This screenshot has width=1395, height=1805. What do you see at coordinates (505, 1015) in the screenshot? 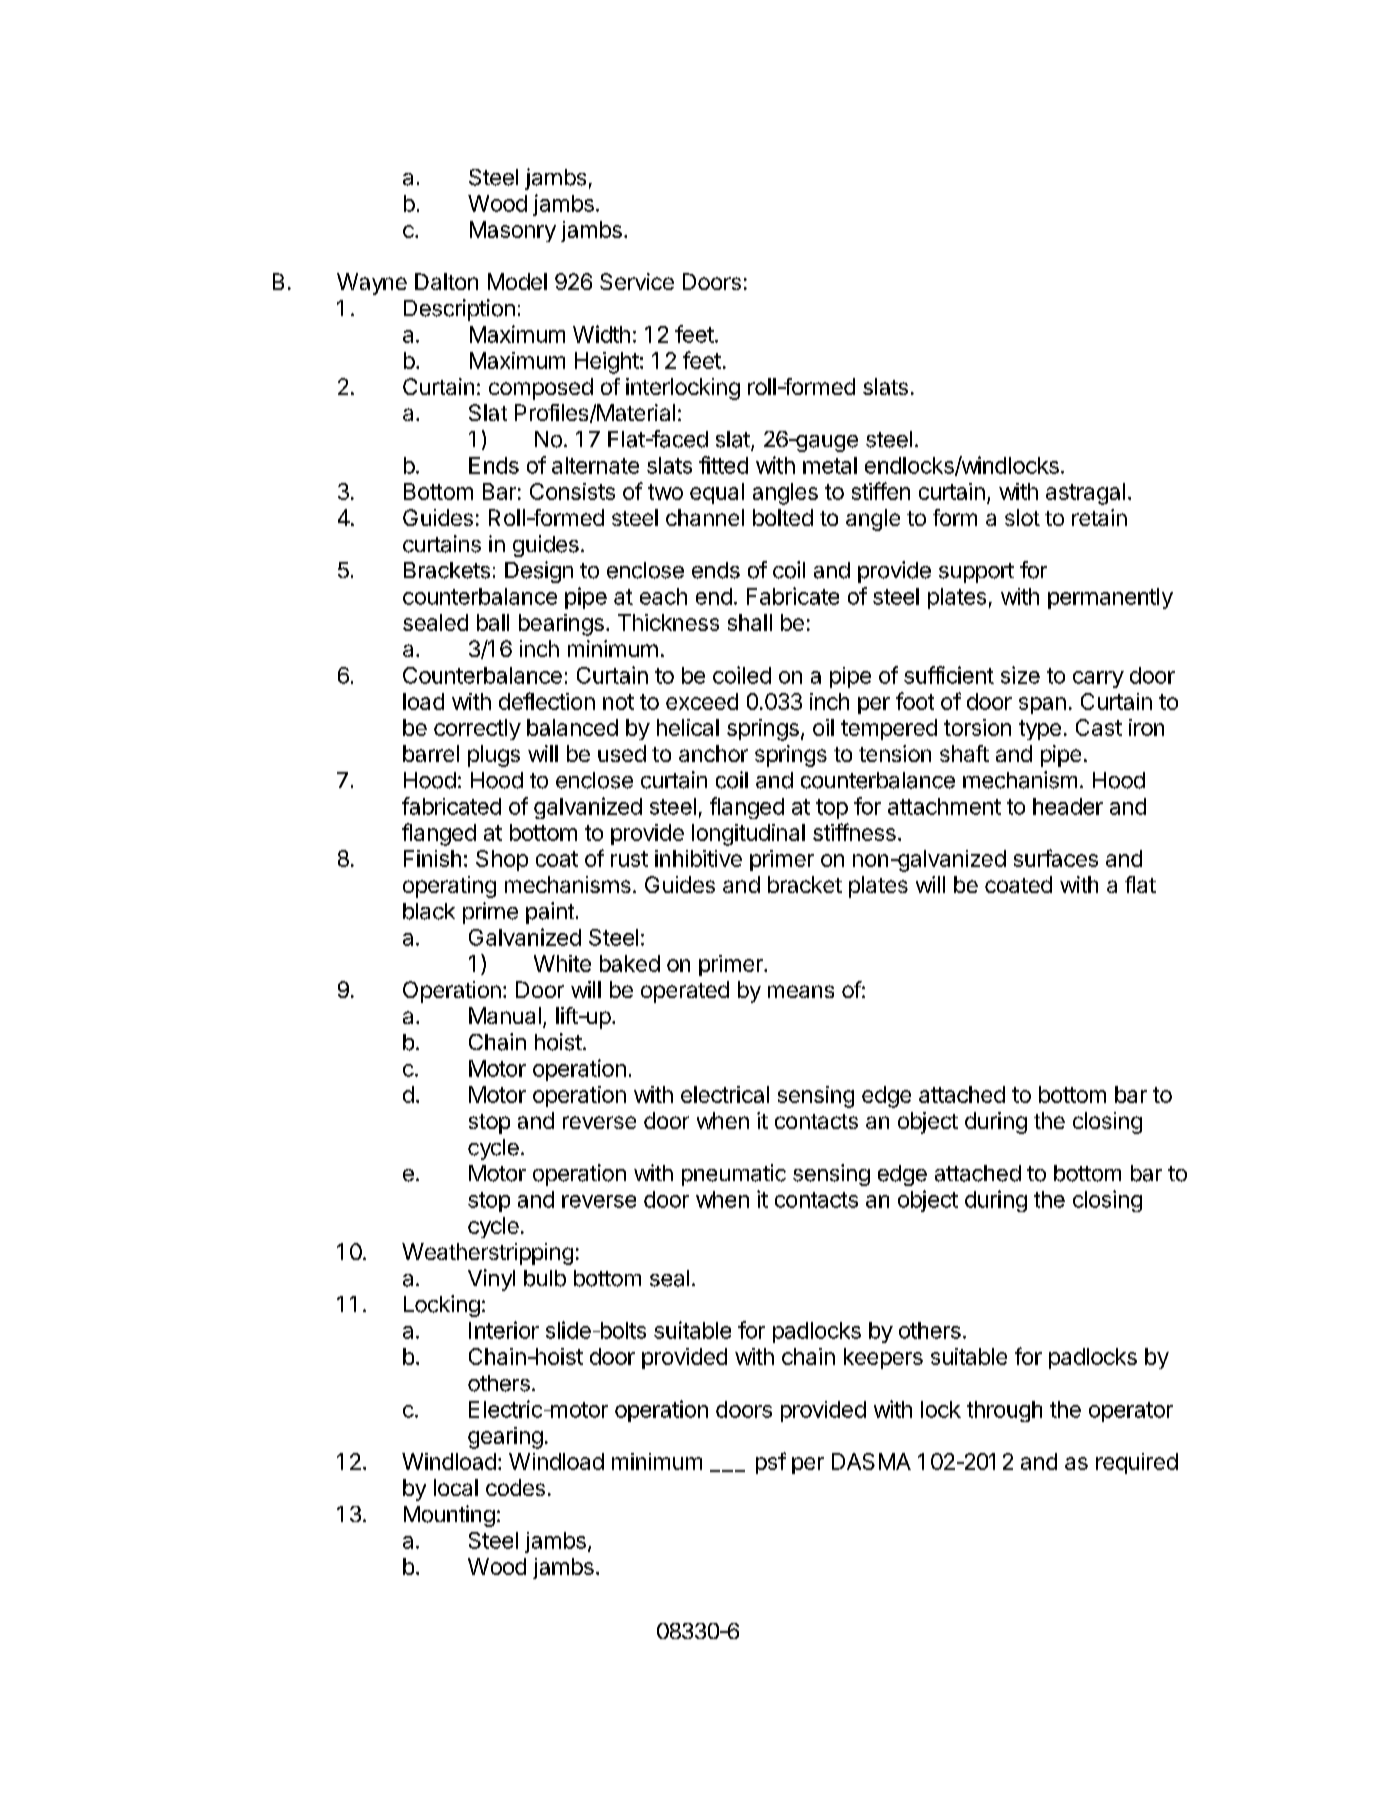
I see `Manual` at bounding box center [505, 1015].
